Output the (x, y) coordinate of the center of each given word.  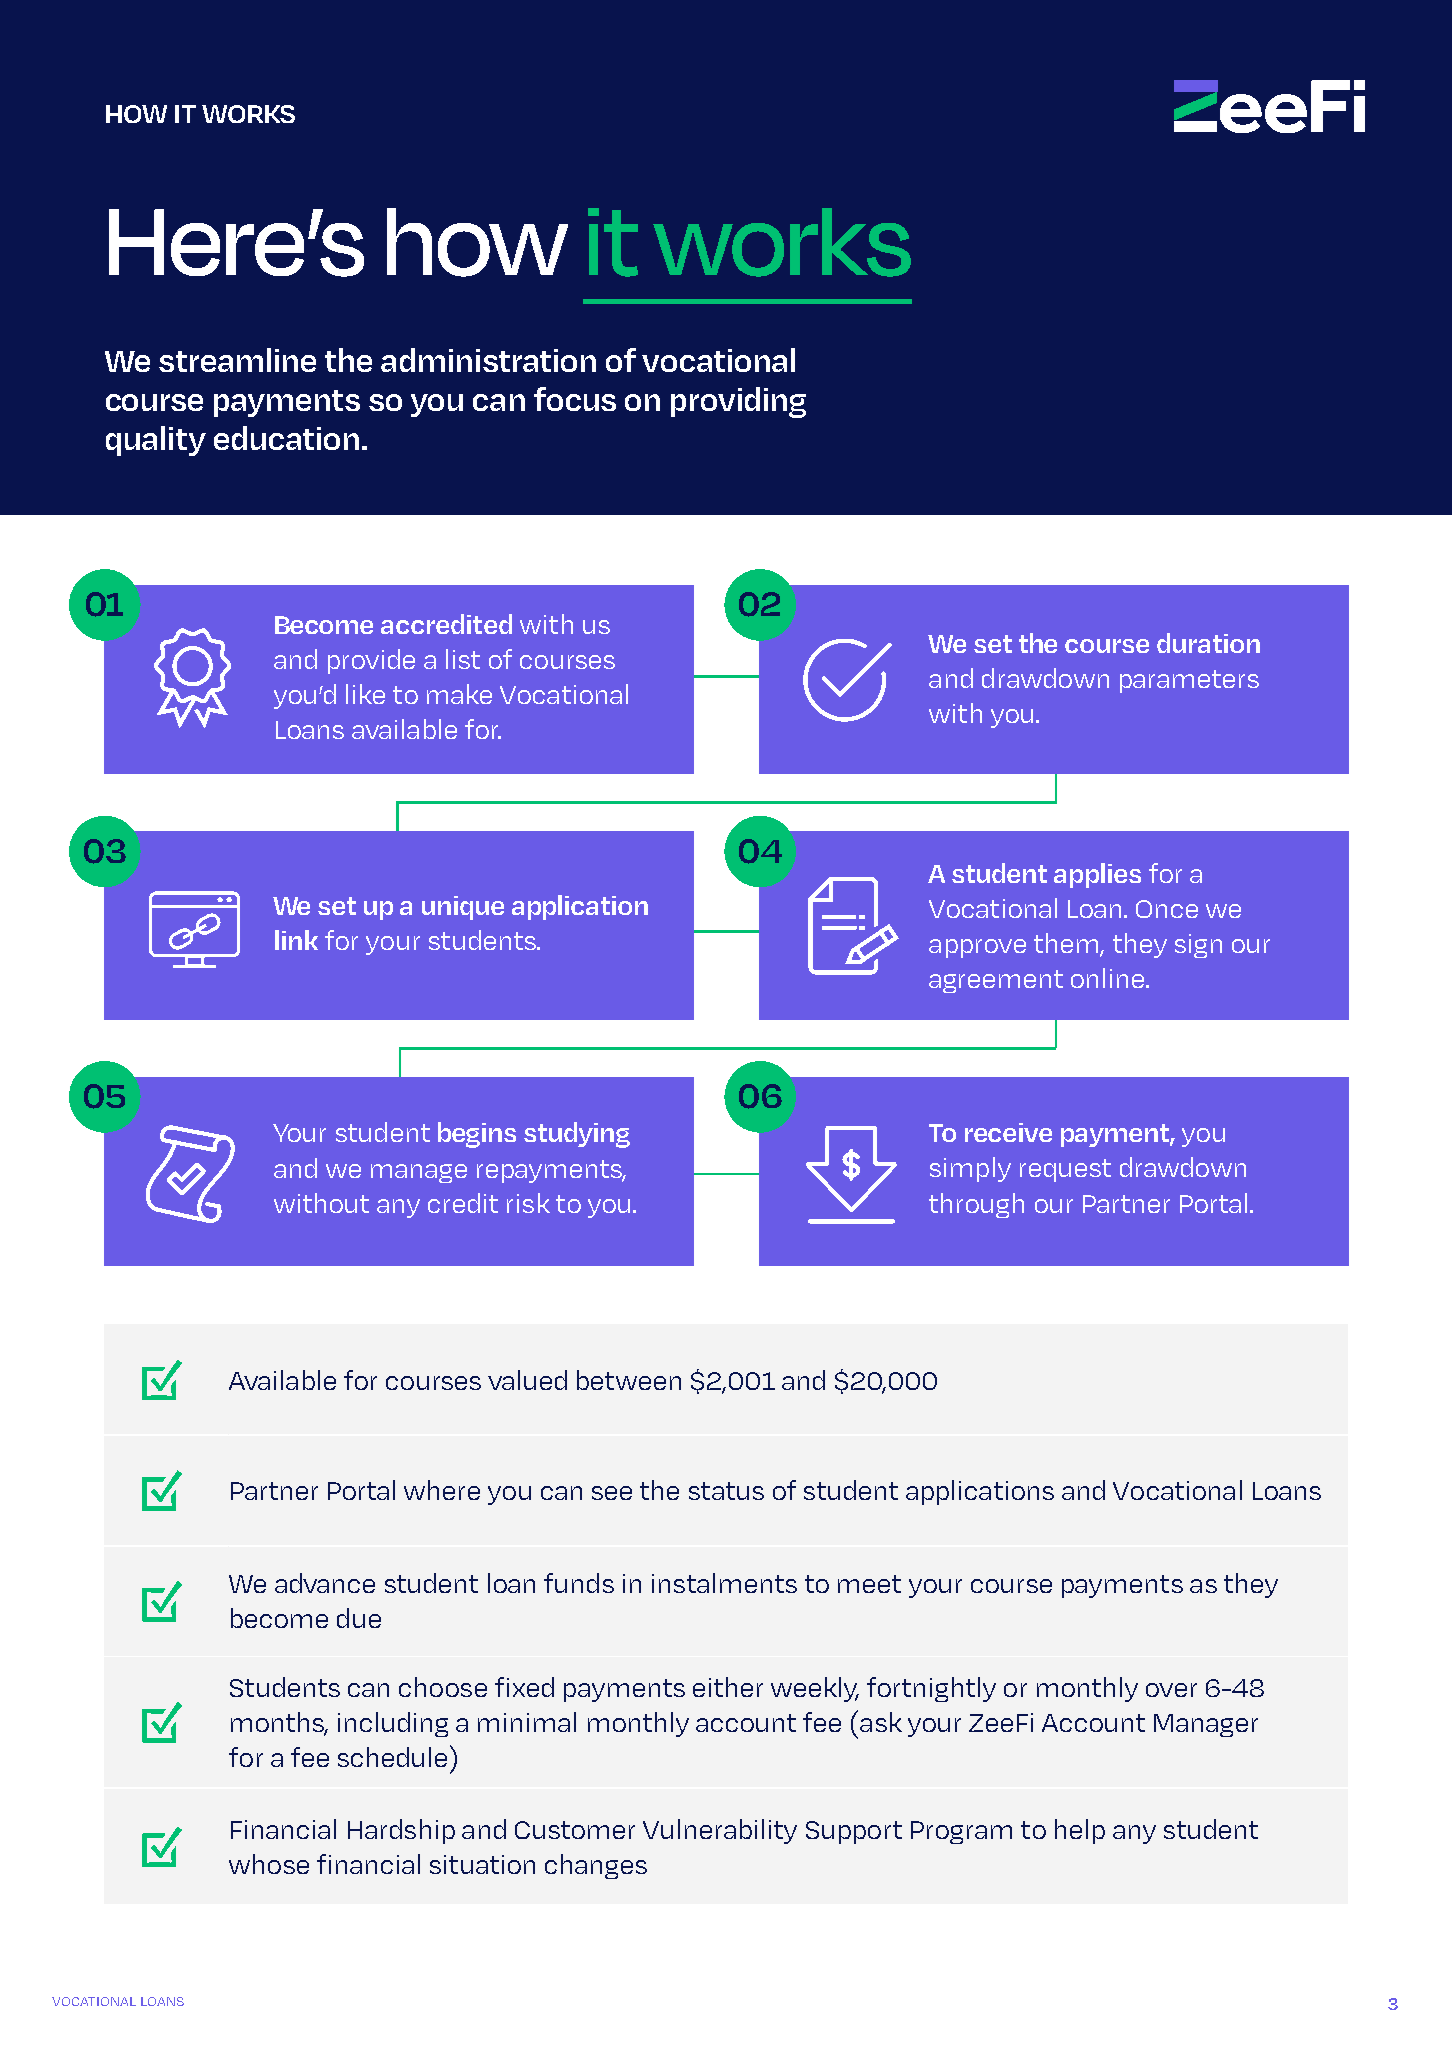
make (459, 694)
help (1080, 1831)
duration (1208, 643)
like (365, 694)
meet (869, 1584)
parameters (1189, 681)
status (726, 1491)
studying (577, 1135)
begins (477, 1135)
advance (325, 1583)
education (286, 438)
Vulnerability (720, 1831)
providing (738, 402)
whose (269, 1864)
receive (1008, 1132)
